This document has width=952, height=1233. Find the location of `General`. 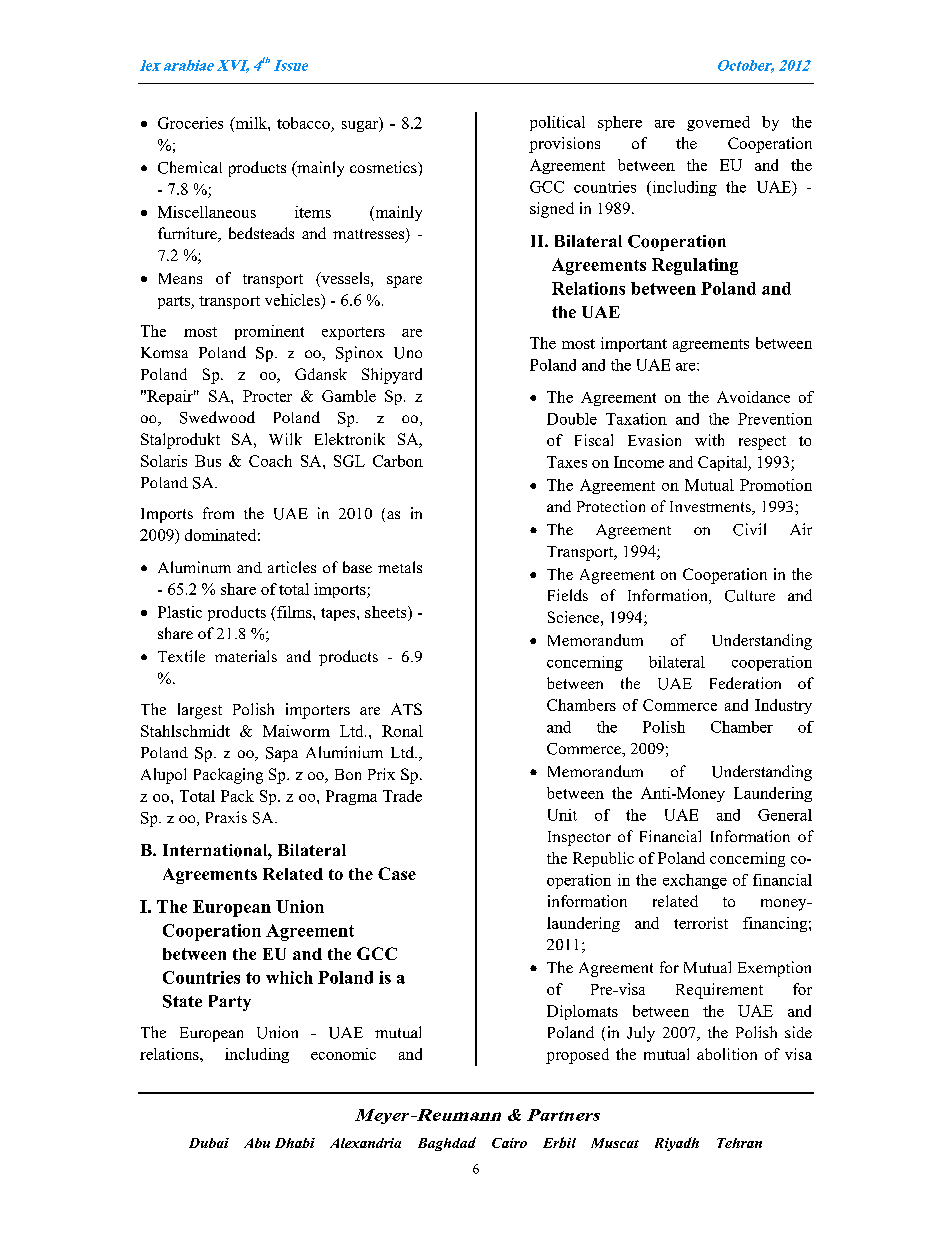

General is located at coordinates (785, 815).
